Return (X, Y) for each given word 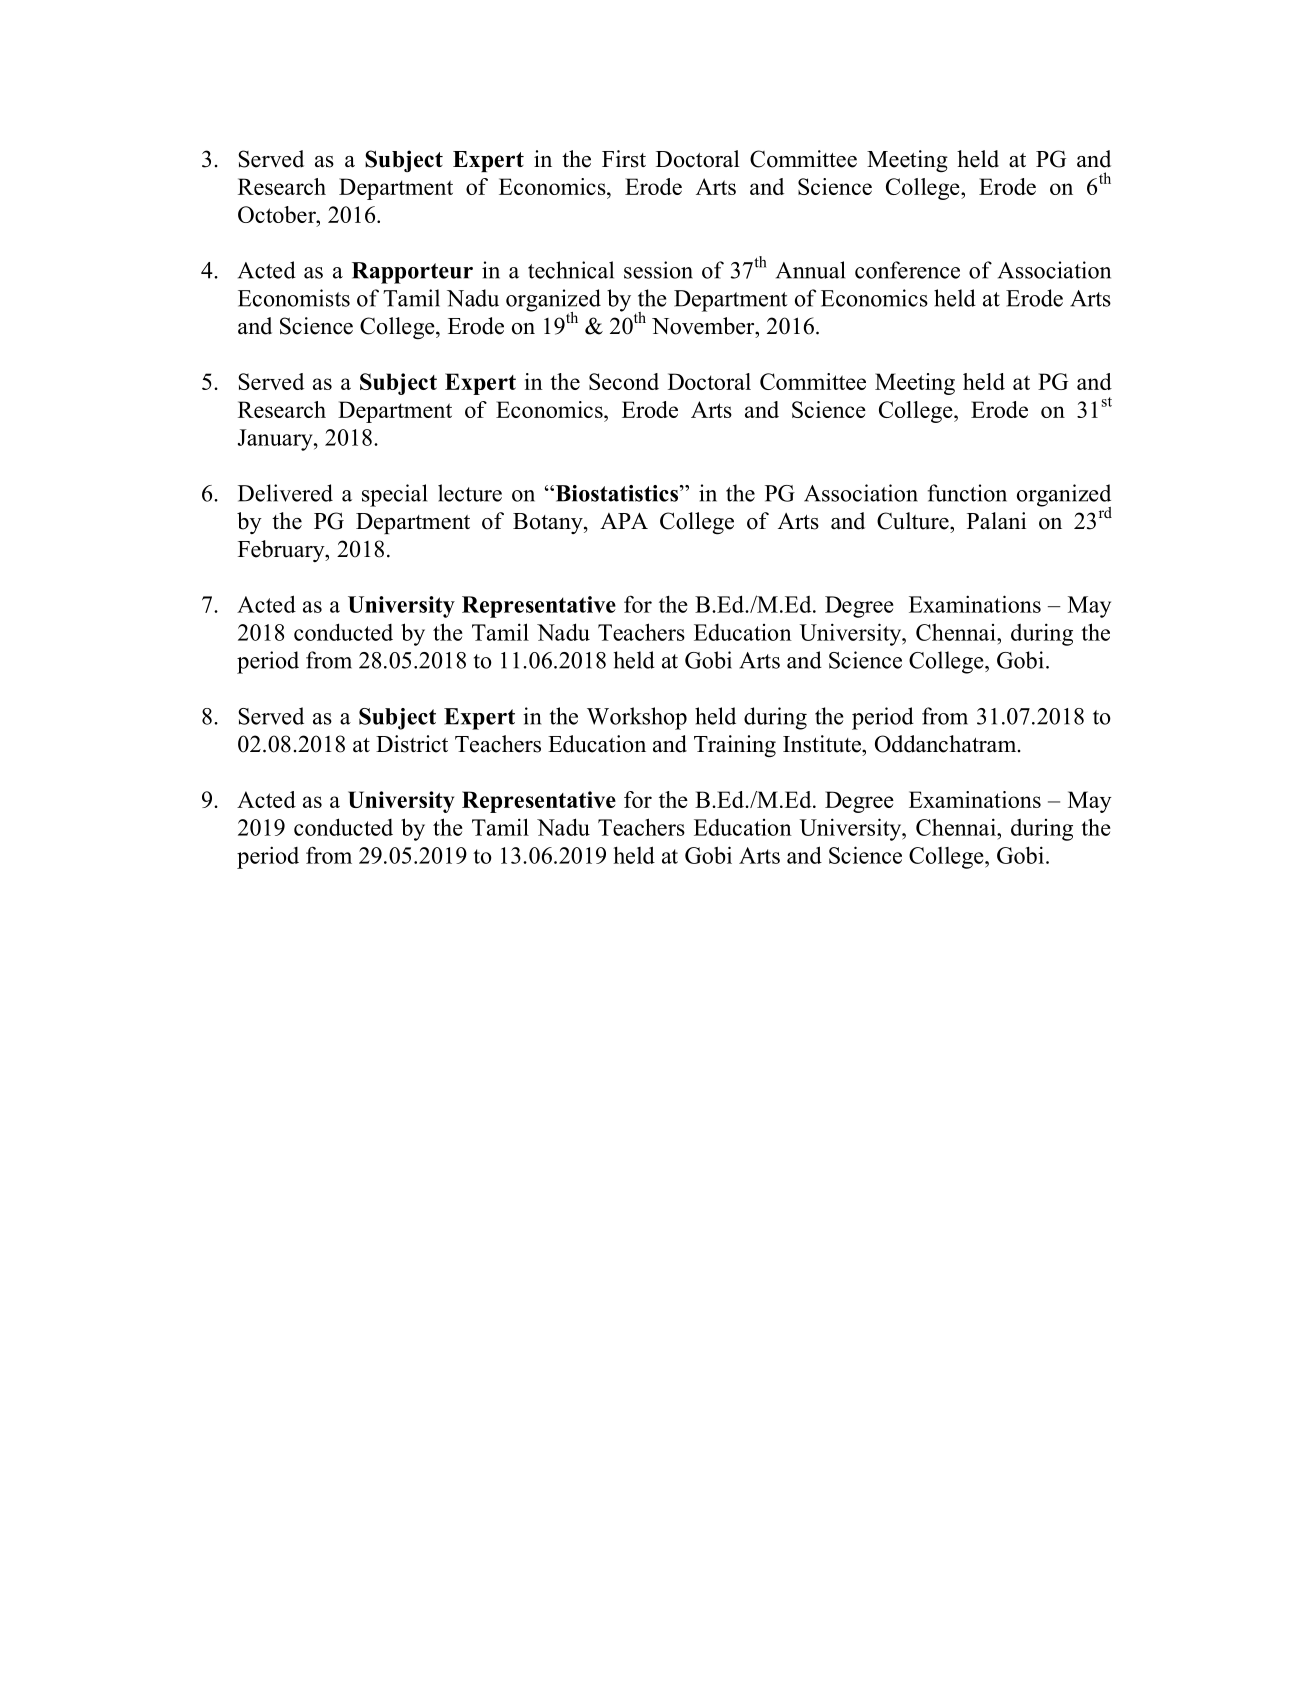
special (394, 495)
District (412, 744)
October (278, 214)
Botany (549, 523)
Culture (914, 521)
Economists (294, 298)
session (658, 270)
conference (907, 270)
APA (624, 520)
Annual (810, 270)
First (624, 159)
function (967, 493)
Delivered (285, 493)
